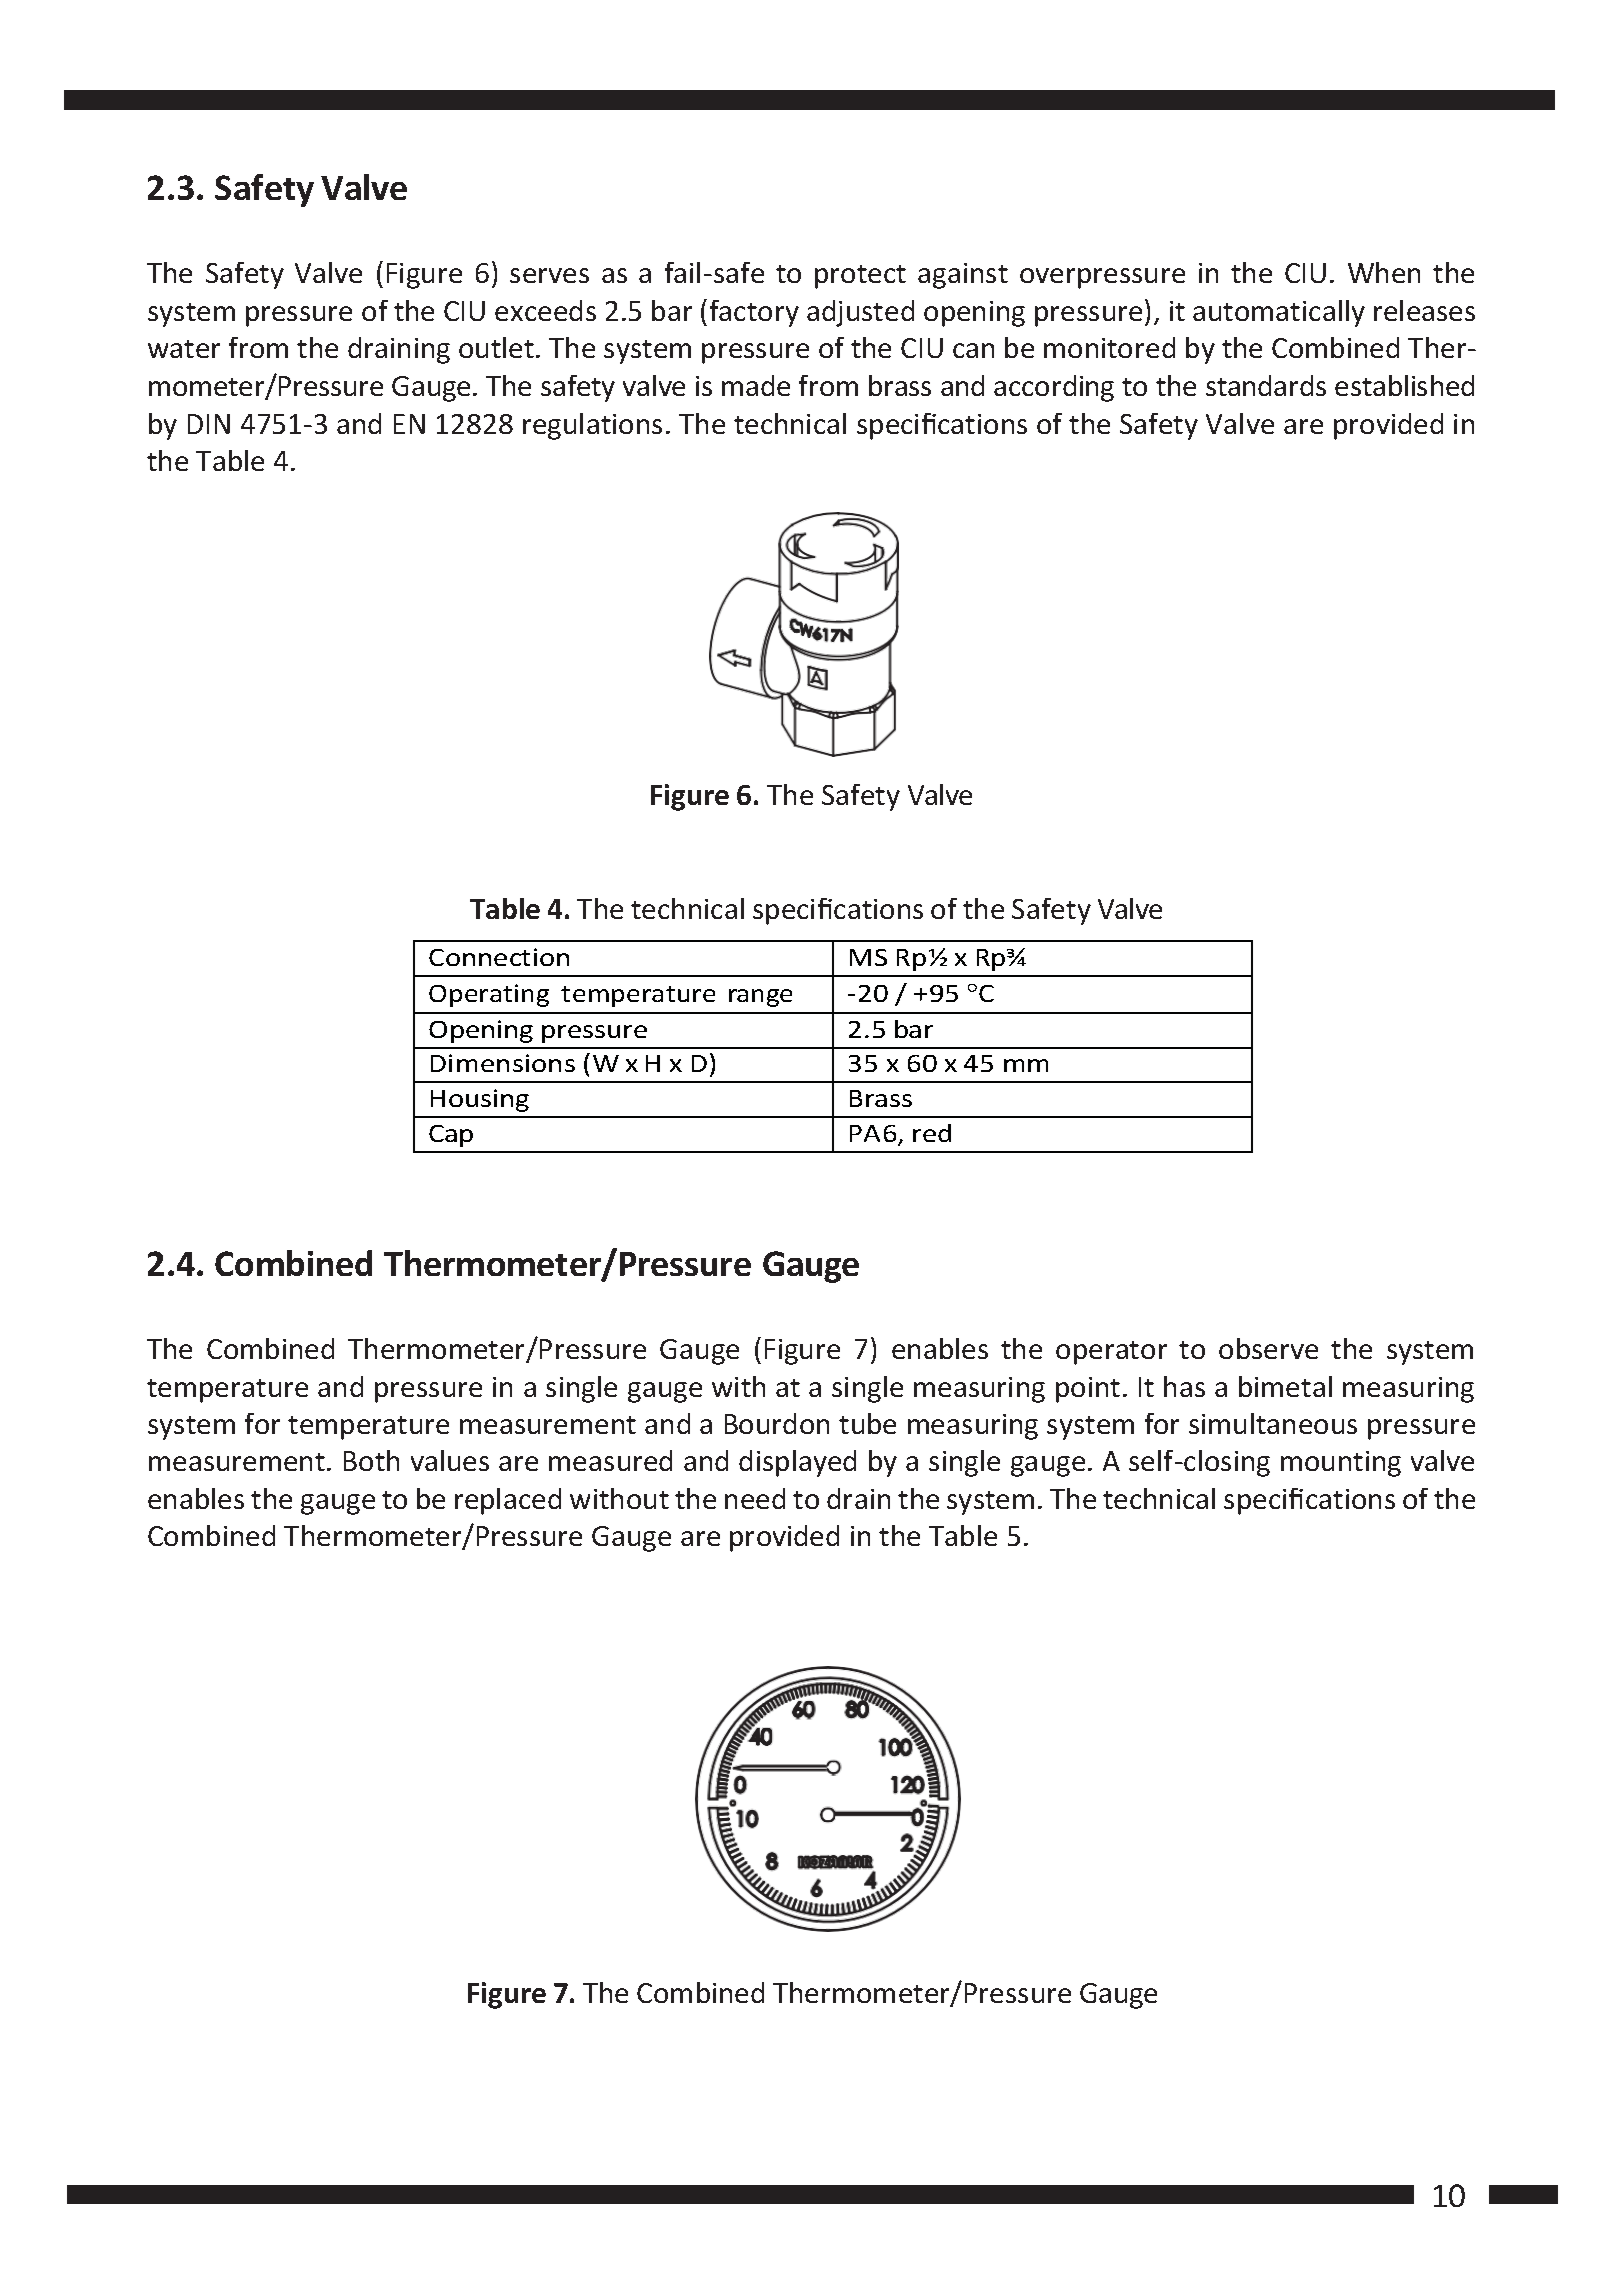 The width and height of the document is (1623, 2295). What do you see at coordinates (1266, 385) in the document?
I see `standards` at bounding box center [1266, 385].
